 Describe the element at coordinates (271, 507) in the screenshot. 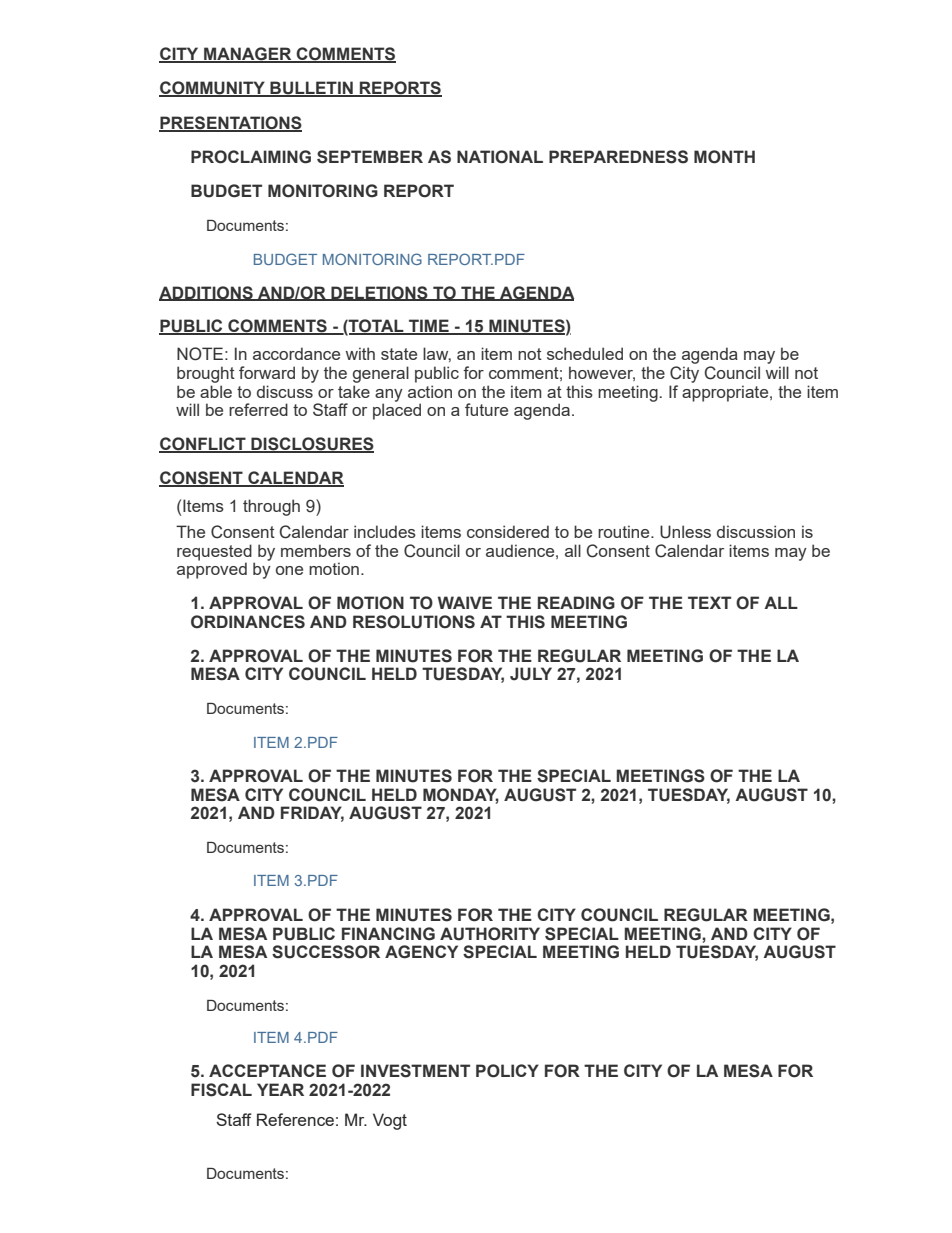

I see `through` at that location.
